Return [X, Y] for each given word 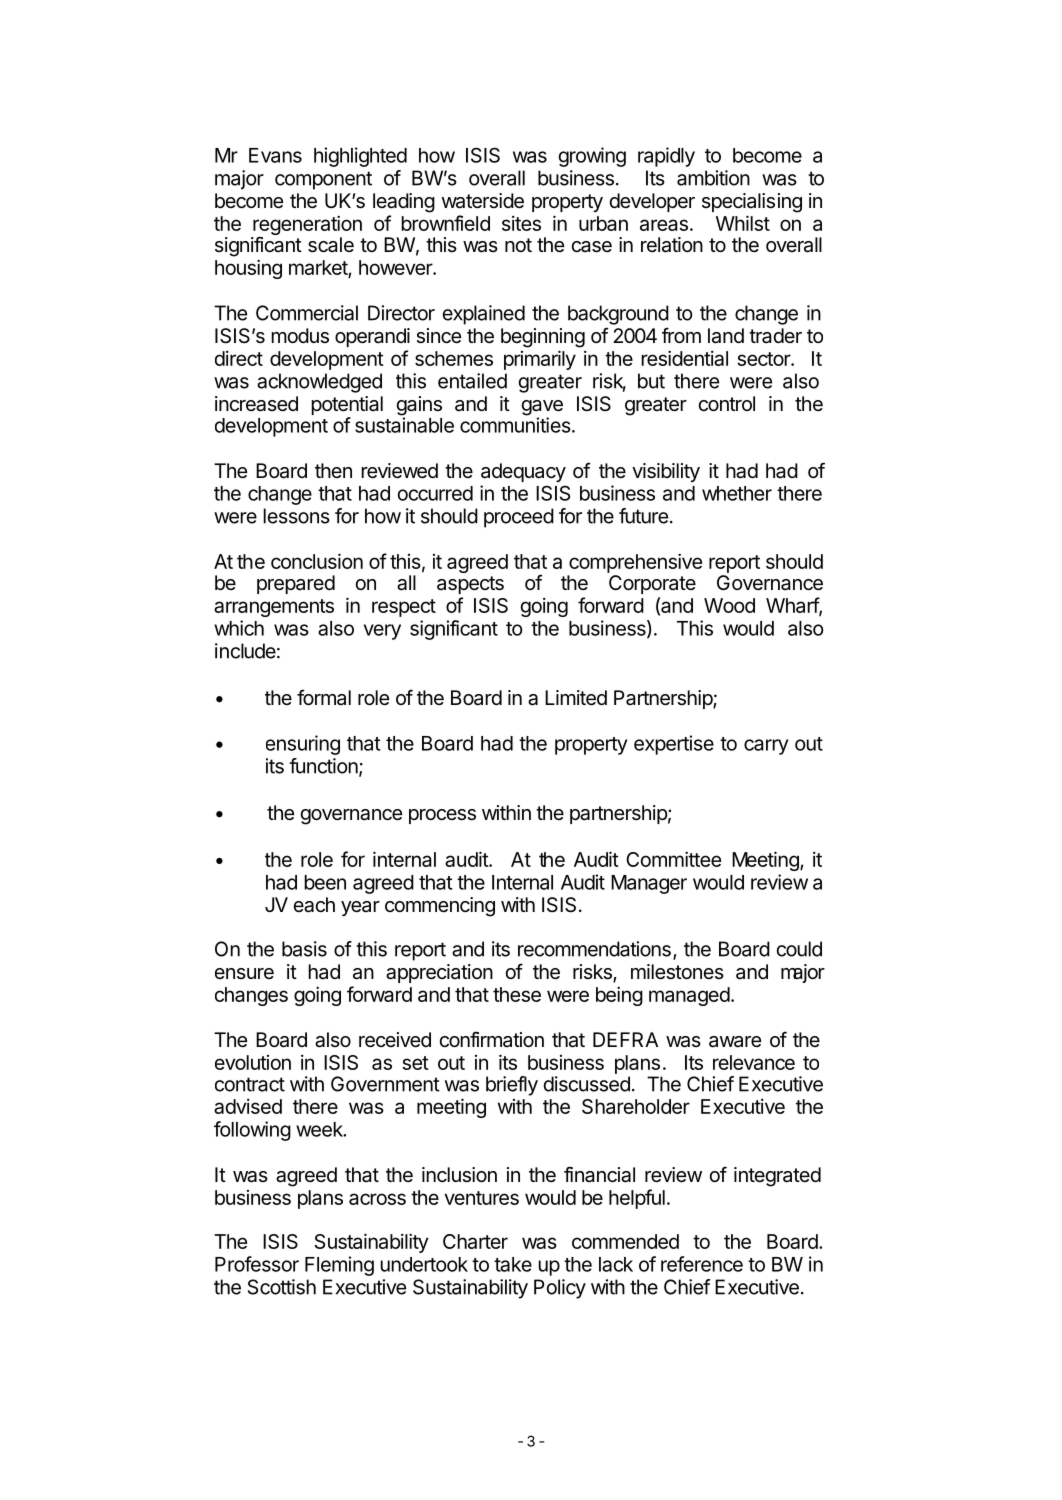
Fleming [339, 1266]
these [517, 994]
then [333, 470]
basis [304, 949]
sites [521, 223]
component [323, 180]
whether [737, 493]
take [513, 1264]
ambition [713, 178]
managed [689, 996]
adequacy [523, 472]
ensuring [303, 745]
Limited [576, 698]
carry [766, 747]
